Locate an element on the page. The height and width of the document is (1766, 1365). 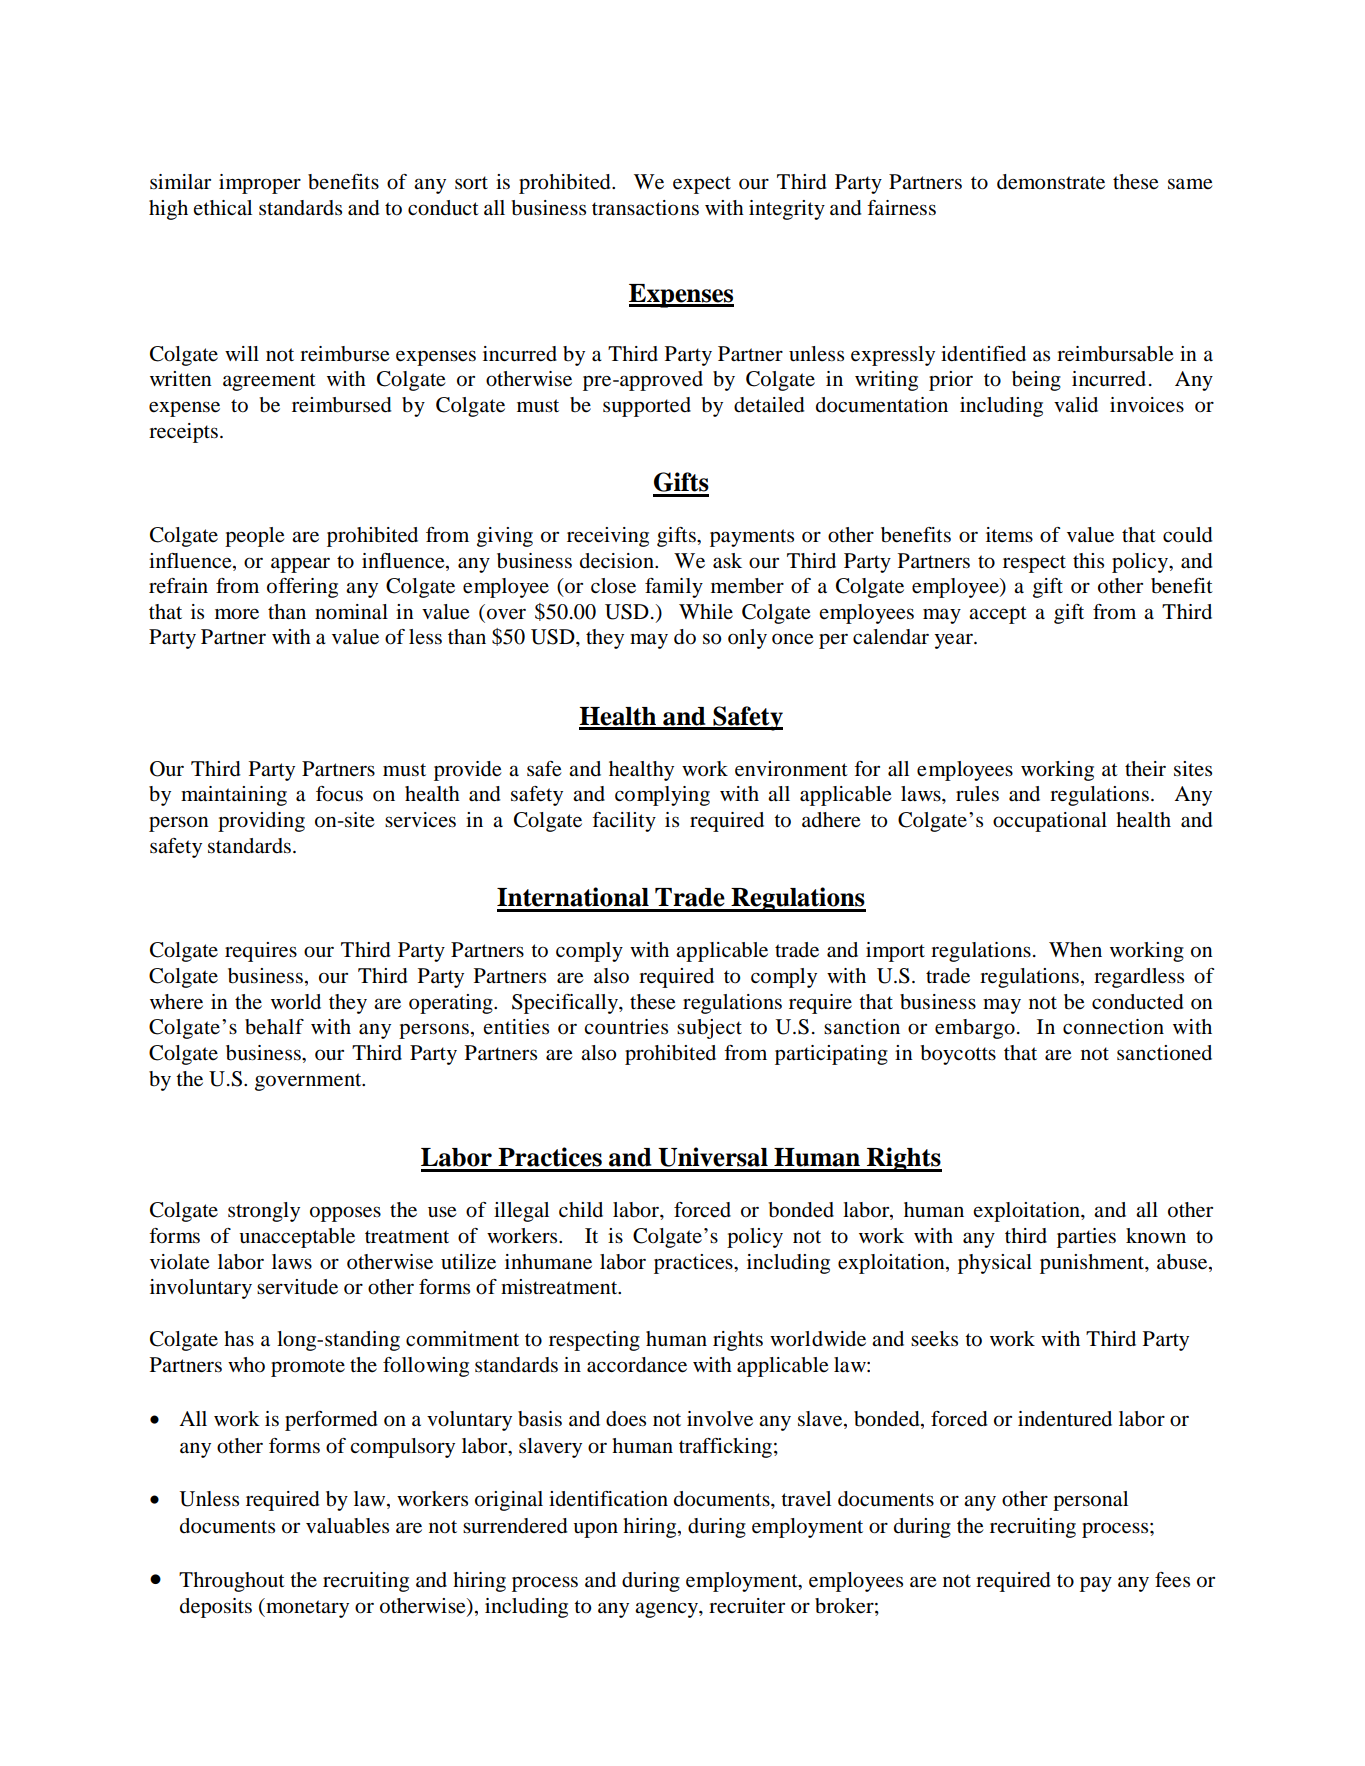
subject is located at coordinates (709, 1029).
